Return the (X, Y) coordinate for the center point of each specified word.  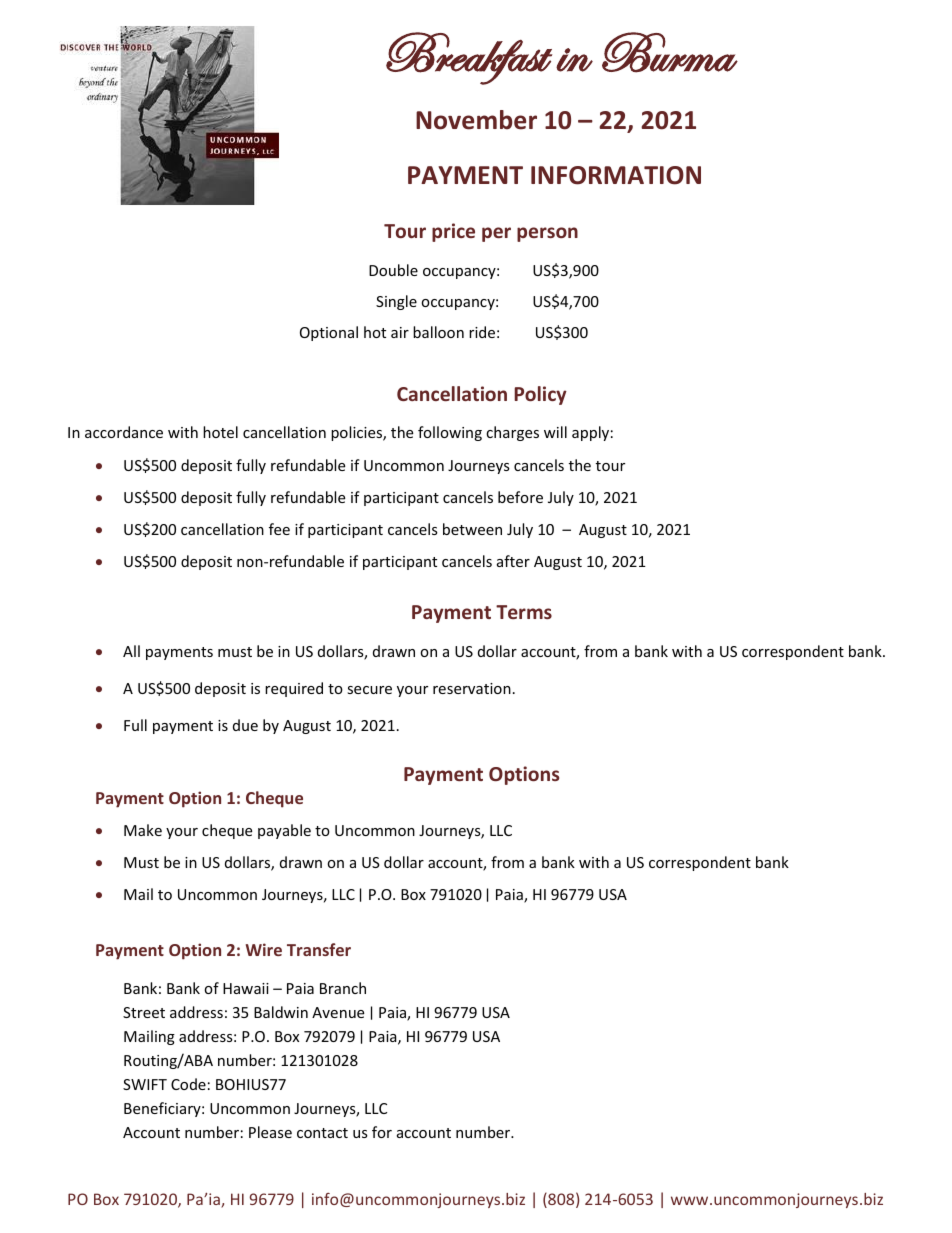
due (245, 725)
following (450, 433)
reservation (472, 688)
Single (396, 302)
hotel (220, 432)
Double (393, 270)
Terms (524, 612)
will (555, 432)
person (547, 234)
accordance (124, 432)
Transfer (319, 949)
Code (188, 1084)
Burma (670, 52)
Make (143, 830)
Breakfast (469, 58)
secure (369, 690)
